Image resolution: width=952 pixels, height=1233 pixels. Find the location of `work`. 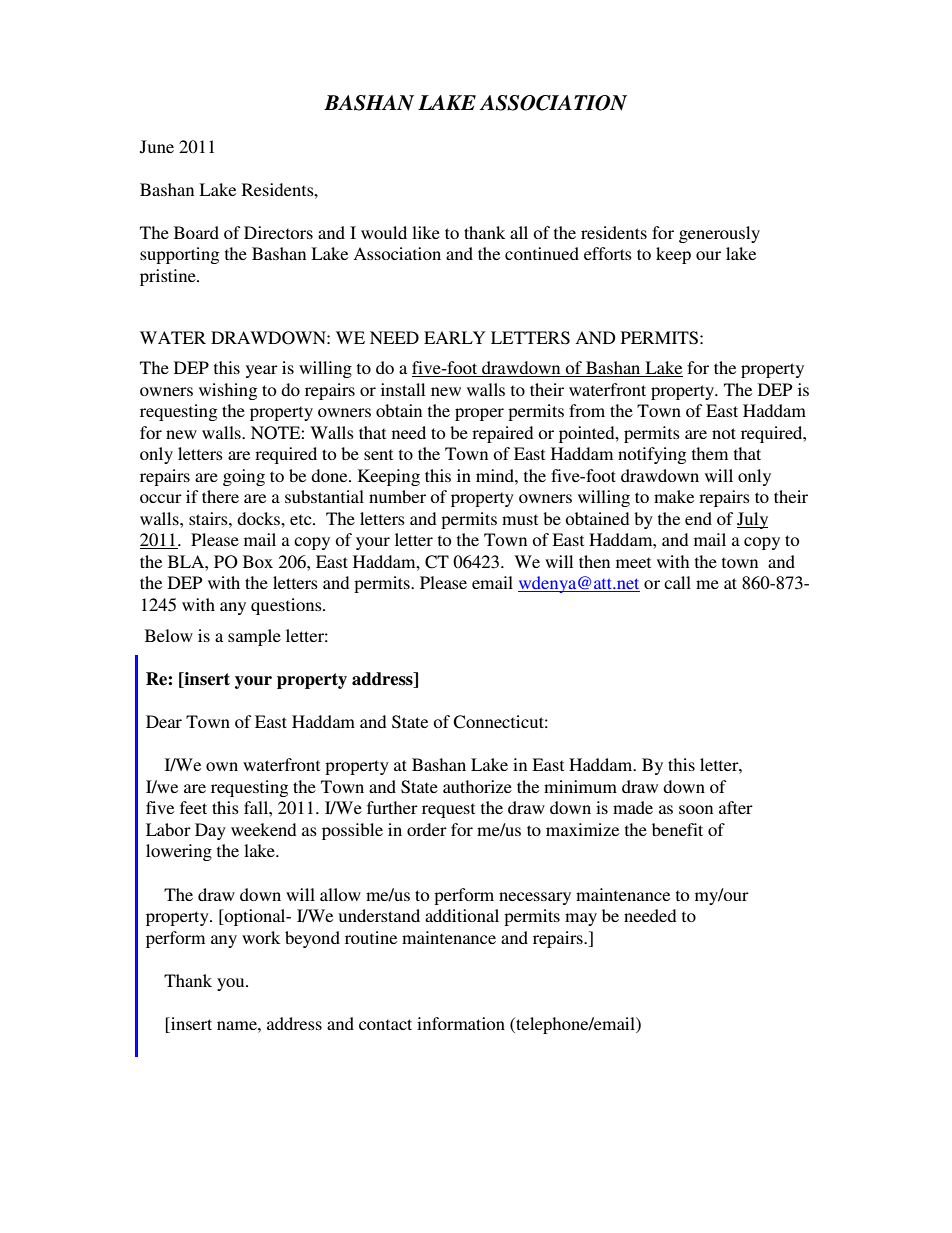

work is located at coordinates (261, 937).
